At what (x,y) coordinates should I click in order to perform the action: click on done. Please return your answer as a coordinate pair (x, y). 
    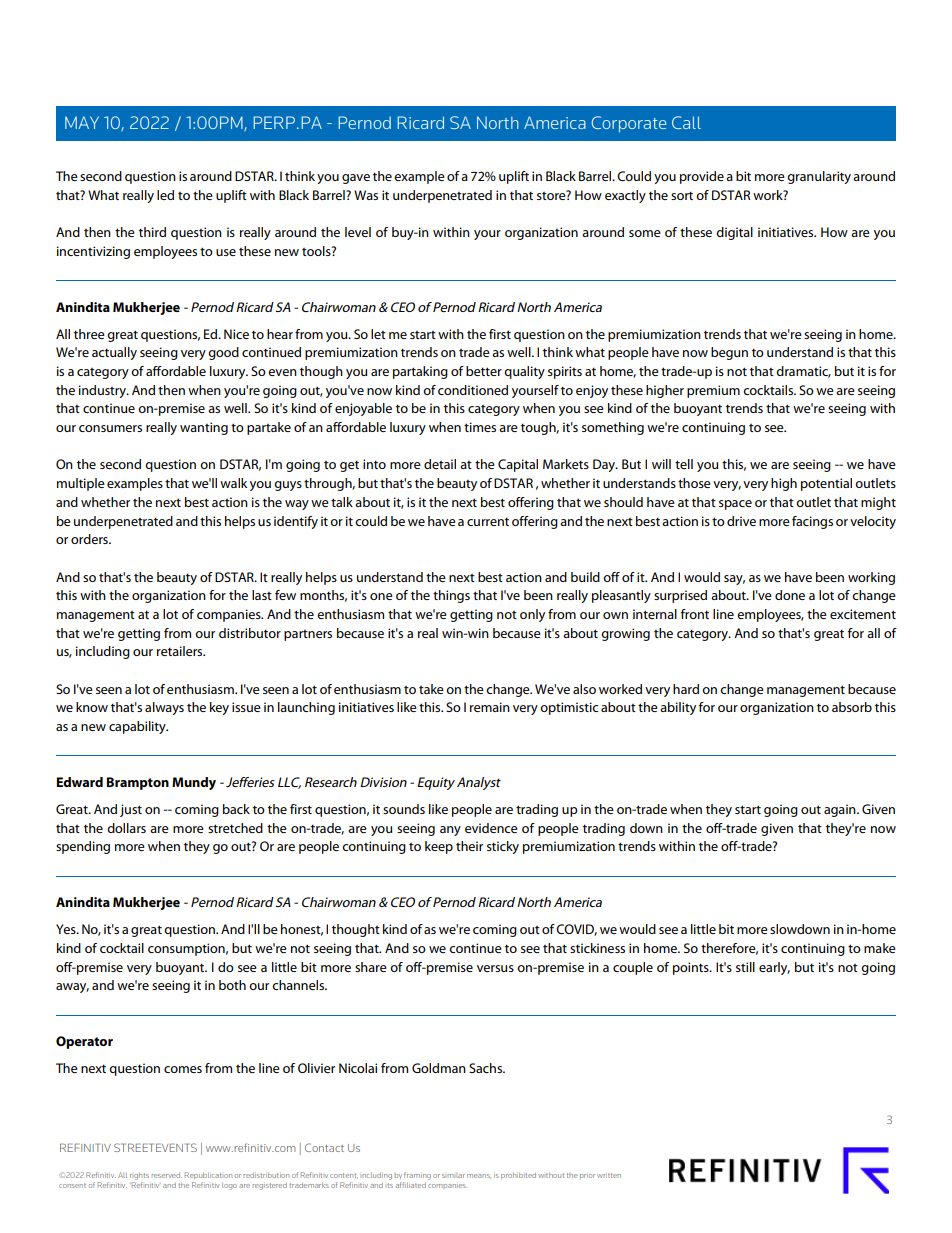
    Looking at the image, I should click on (790, 595).
